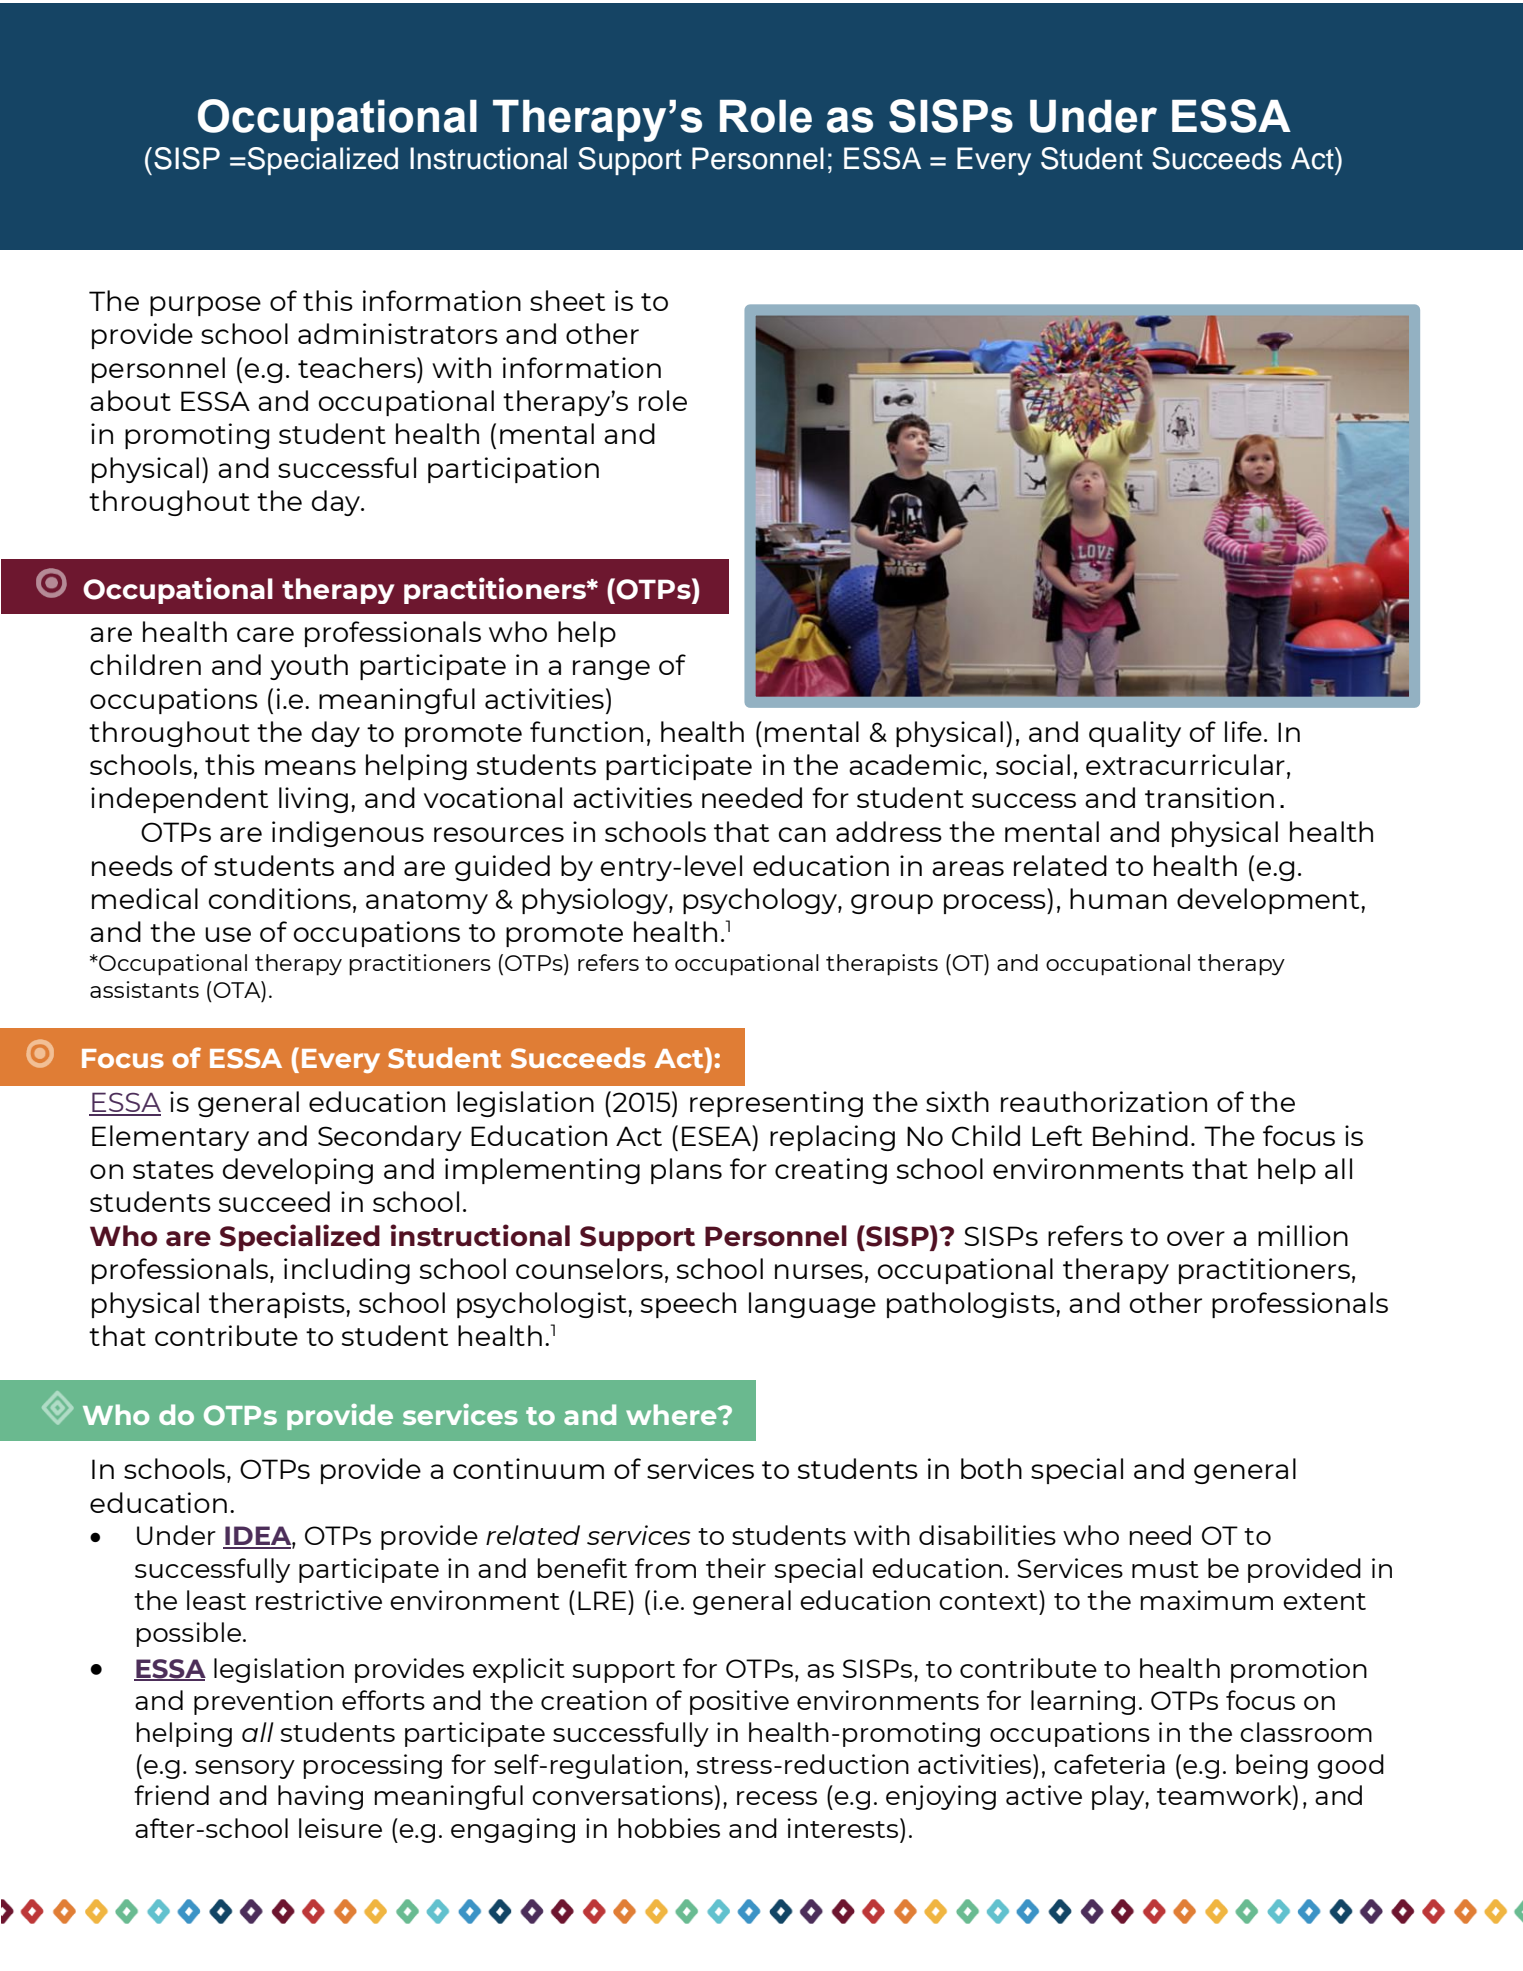 The image size is (1523, 1971). What do you see at coordinates (1135, 734) in the document?
I see `quality` at bounding box center [1135, 734].
